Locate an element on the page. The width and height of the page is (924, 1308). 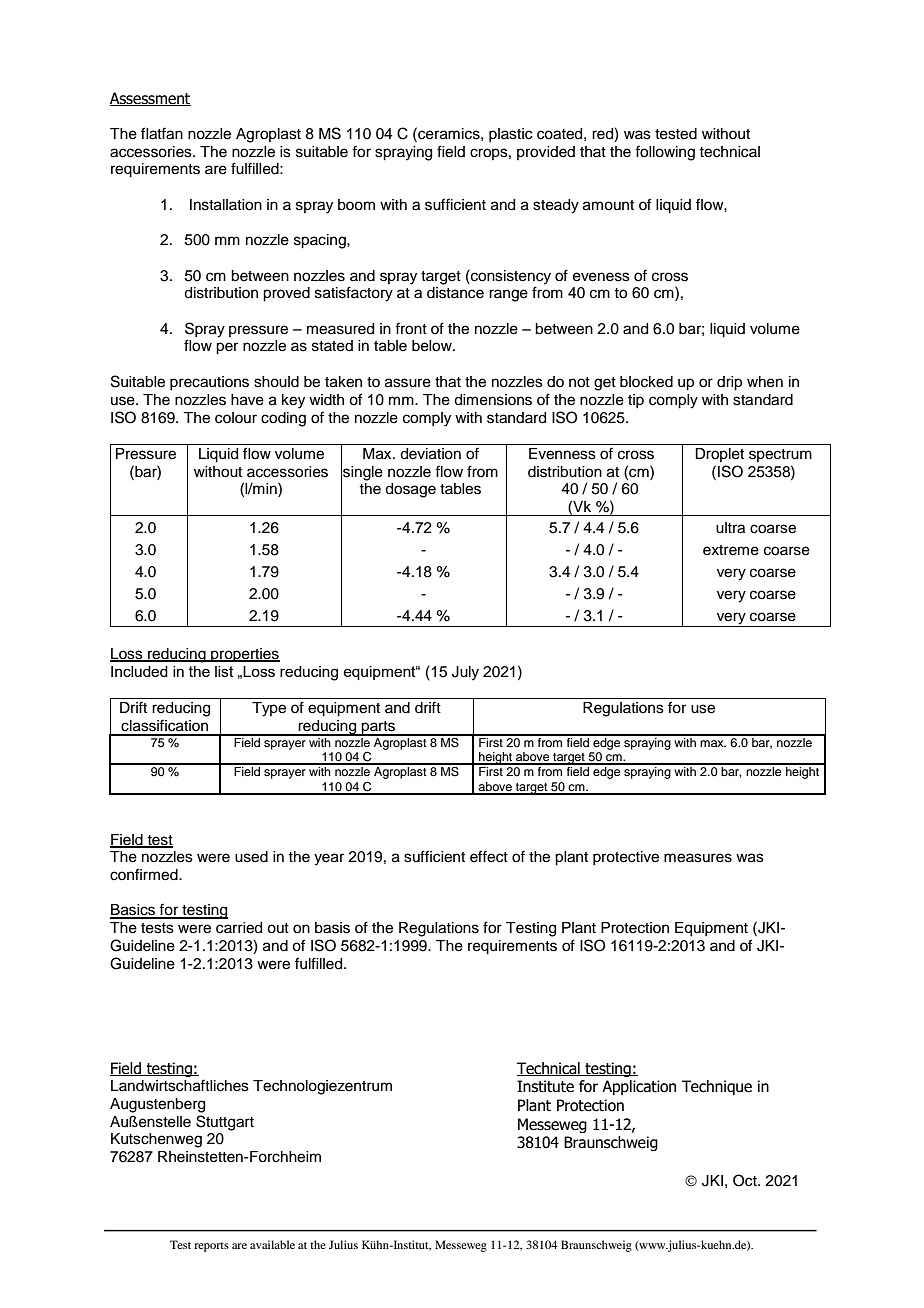
Oct is located at coordinates (746, 1180).
